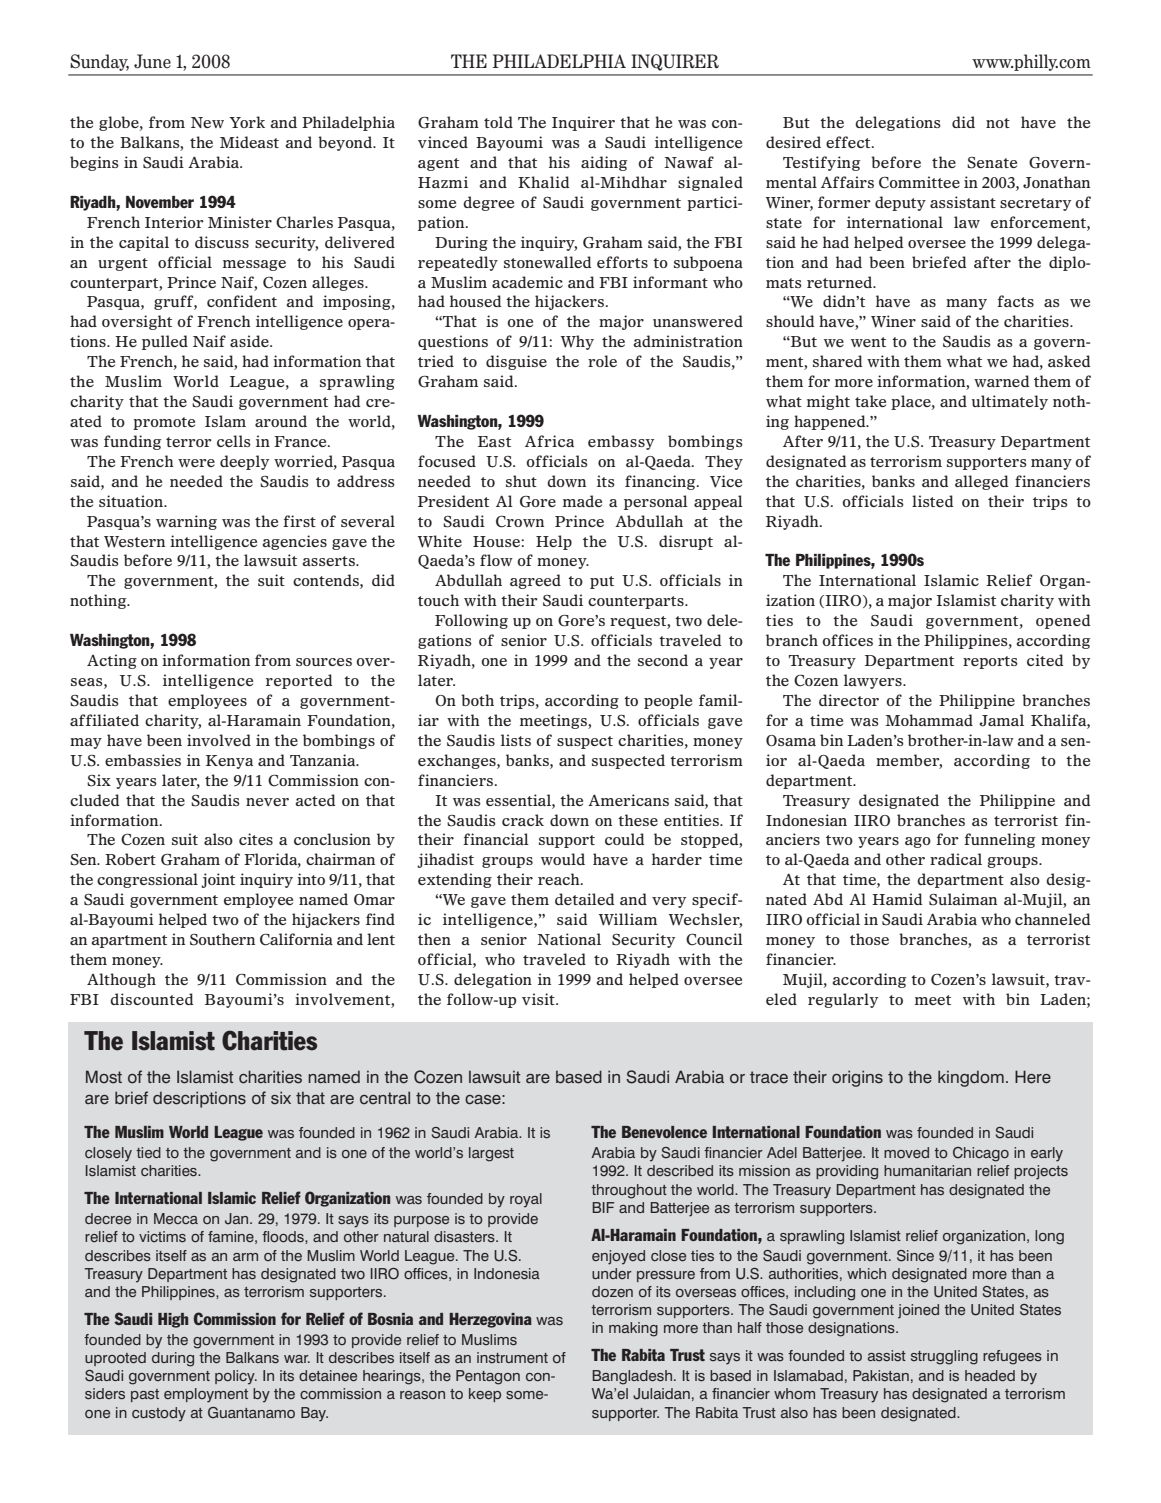 This page has width=1161, height=1503. Describe the element at coordinates (222, 939) in the page. I see `Southern` at that location.
